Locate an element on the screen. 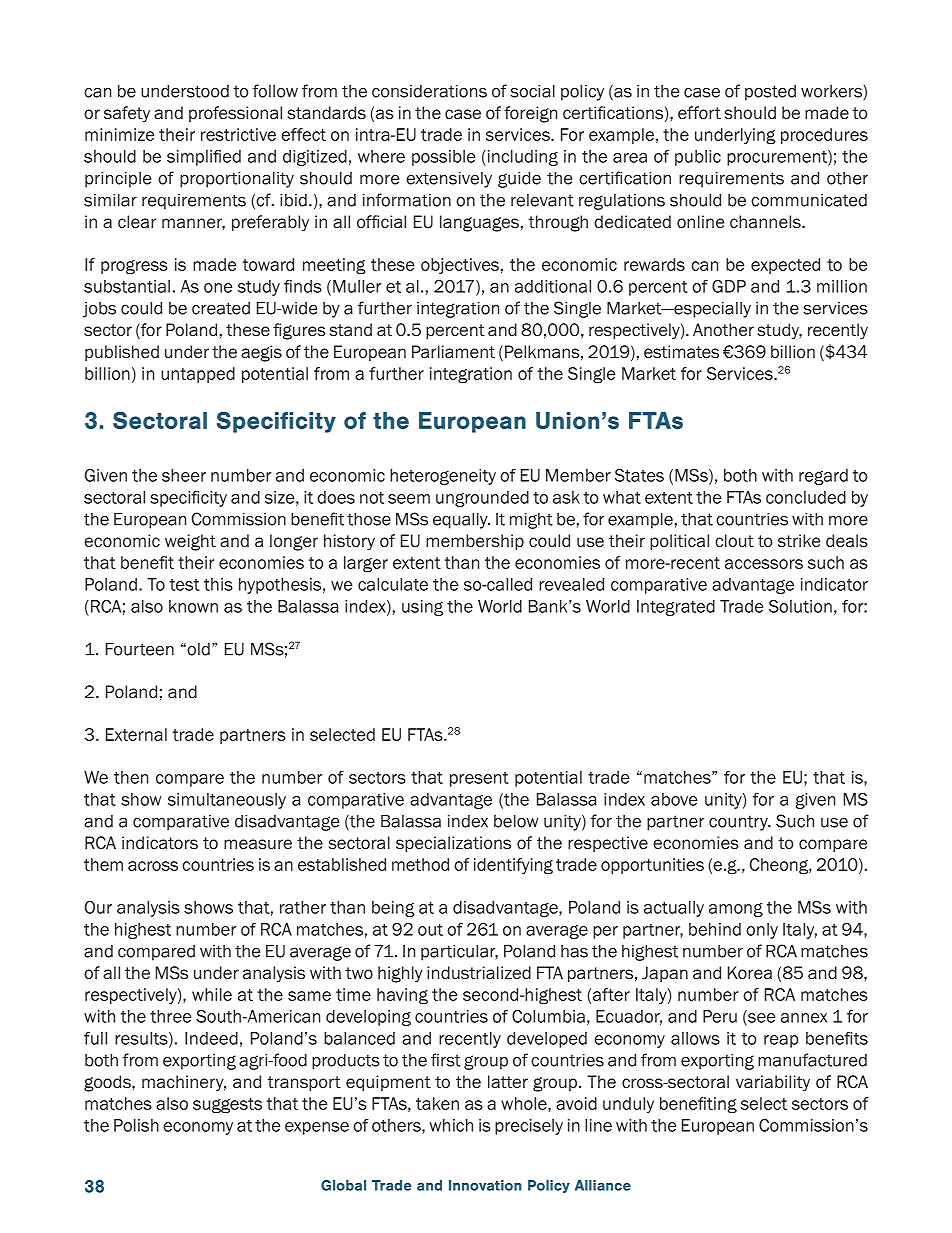 Image resolution: width=952 pixels, height=1233 pixels. identifying is located at coordinates (513, 866).
